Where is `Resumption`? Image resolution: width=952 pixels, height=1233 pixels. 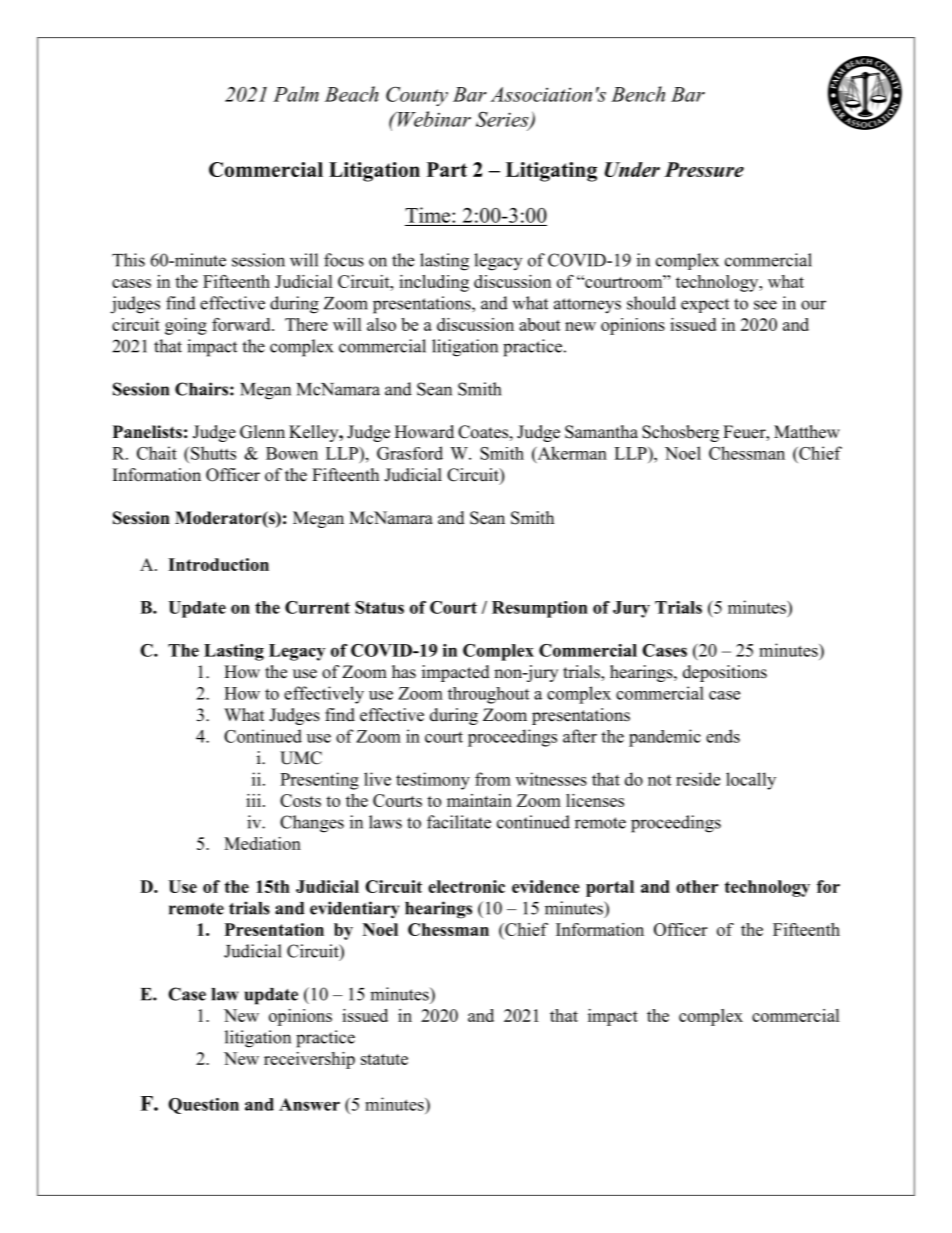 Resumption is located at coordinates (540, 609).
